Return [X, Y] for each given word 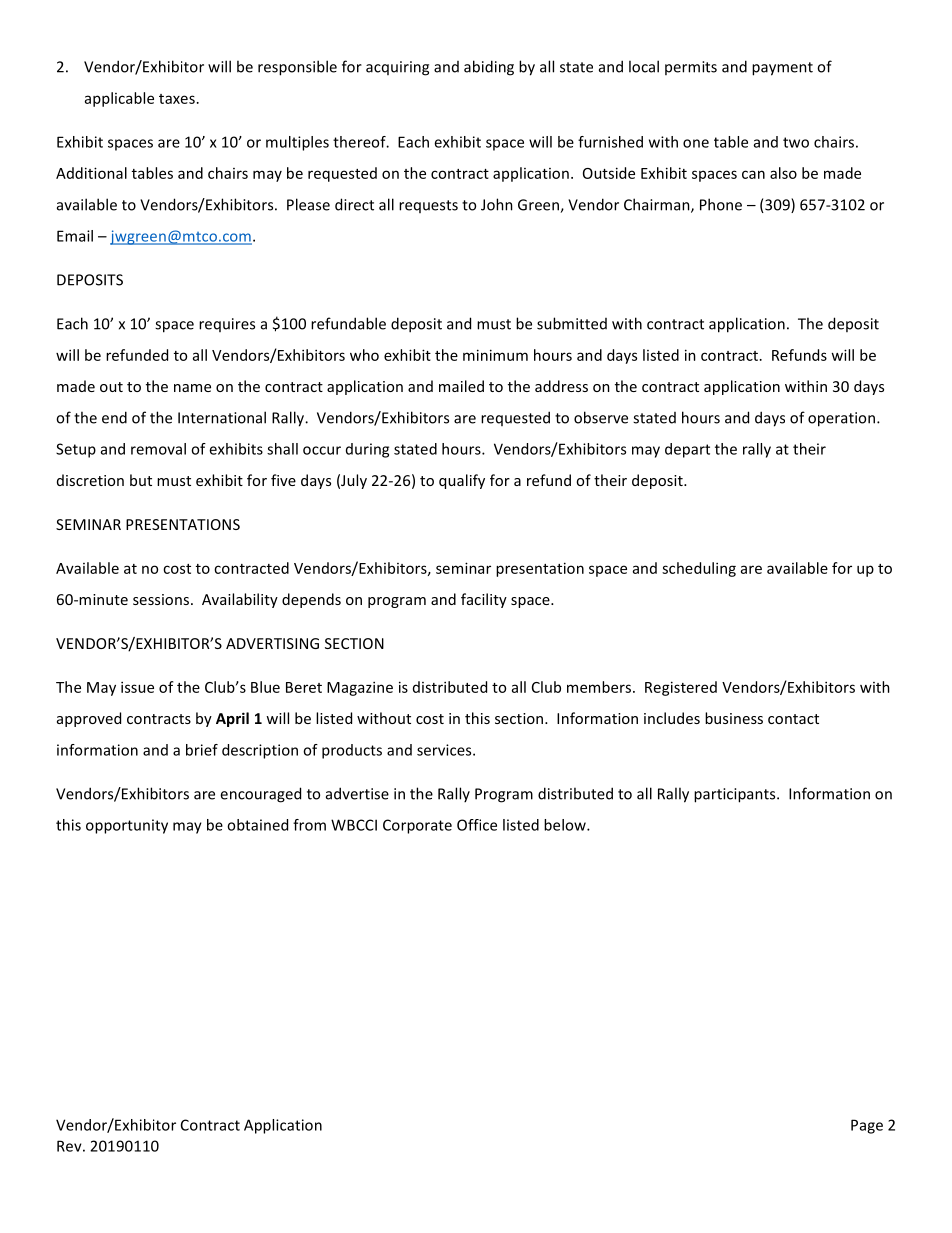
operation [841, 419]
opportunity [127, 826]
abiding [489, 68]
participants [736, 795]
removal [158, 449]
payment [782, 69]
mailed [461, 386]
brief [202, 750]
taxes [177, 99]
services [445, 750]
